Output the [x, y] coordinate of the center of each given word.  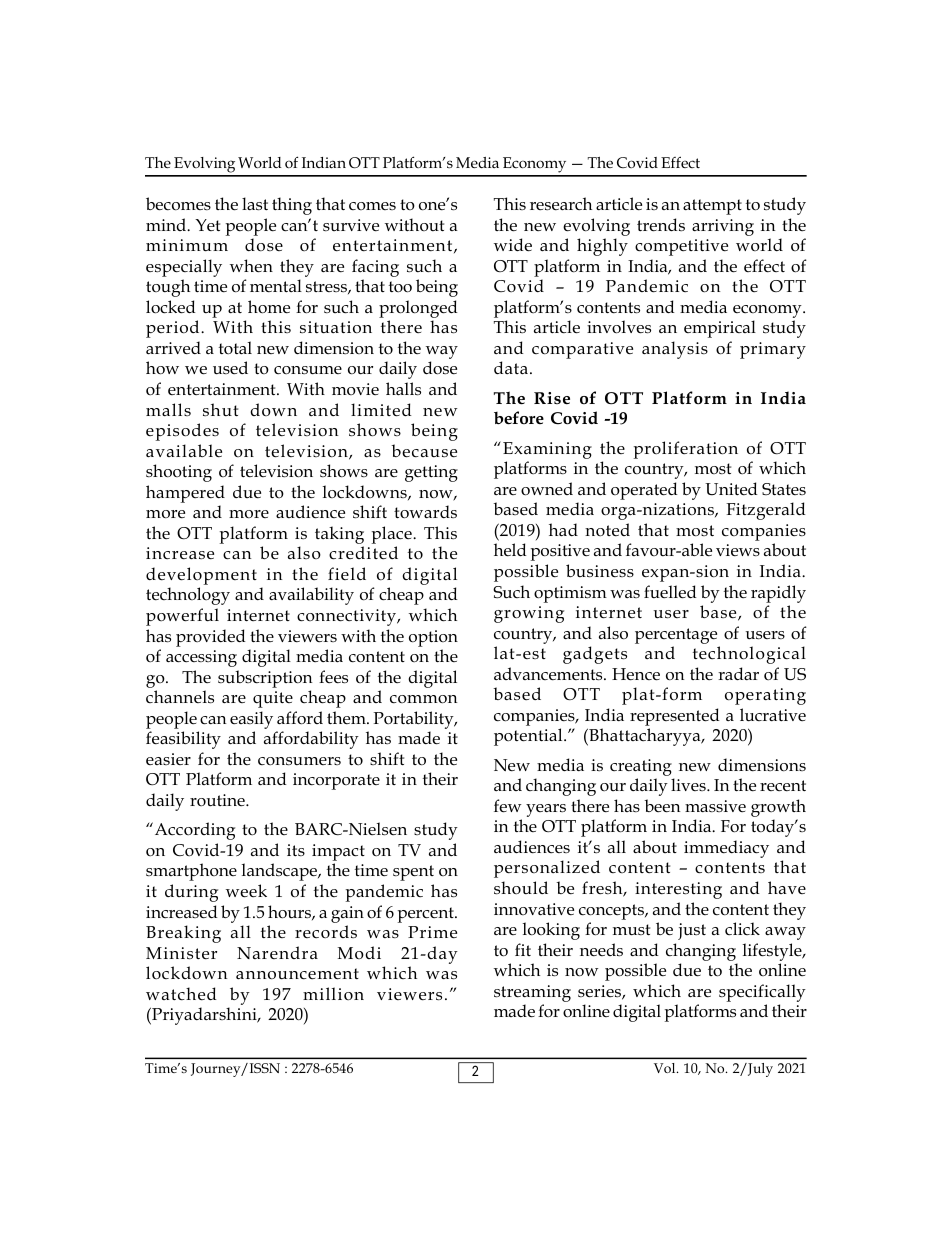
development [201, 577]
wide [513, 245]
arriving [723, 227]
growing [529, 614]
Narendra [277, 952]
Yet [207, 225]
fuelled [670, 592]
